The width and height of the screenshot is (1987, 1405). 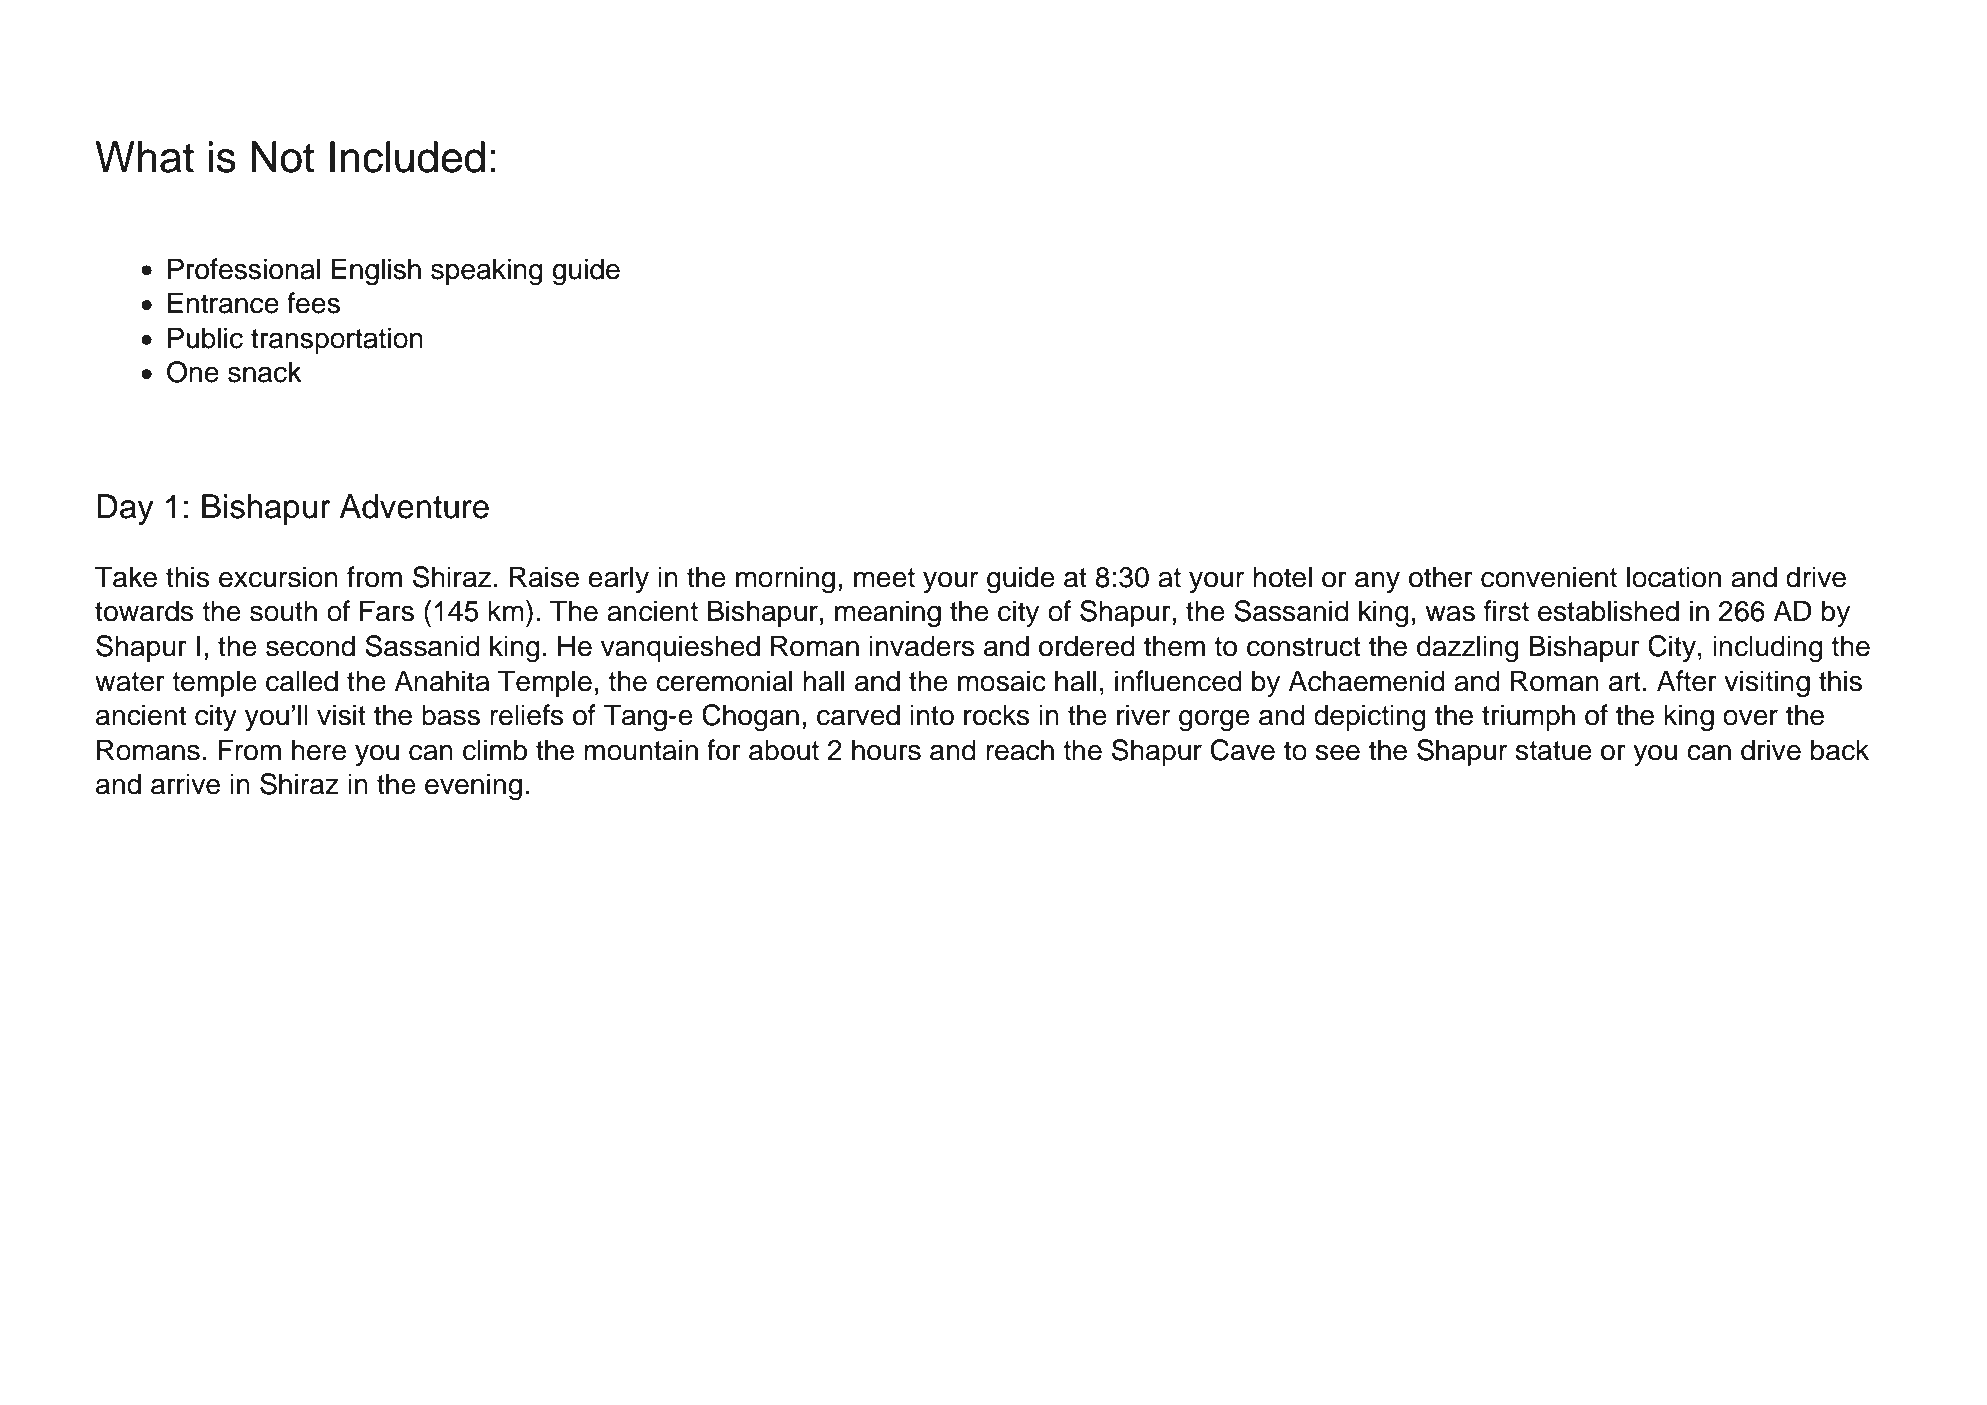 What do you see at coordinates (319, 750) in the screenshot?
I see `here` at bounding box center [319, 750].
